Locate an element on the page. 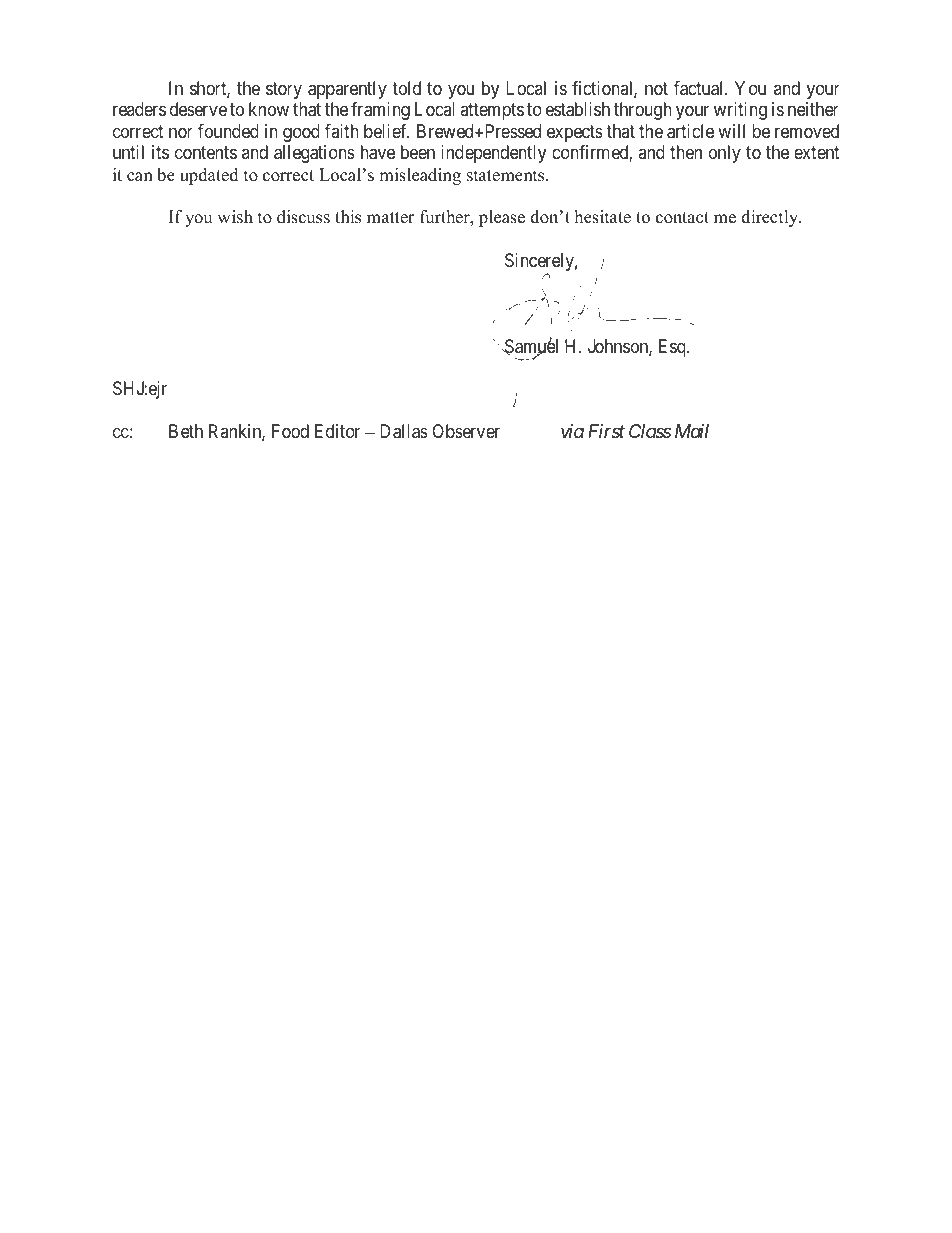 The width and height of the page is (952, 1233). Observer is located at coordinates (466, 431).
